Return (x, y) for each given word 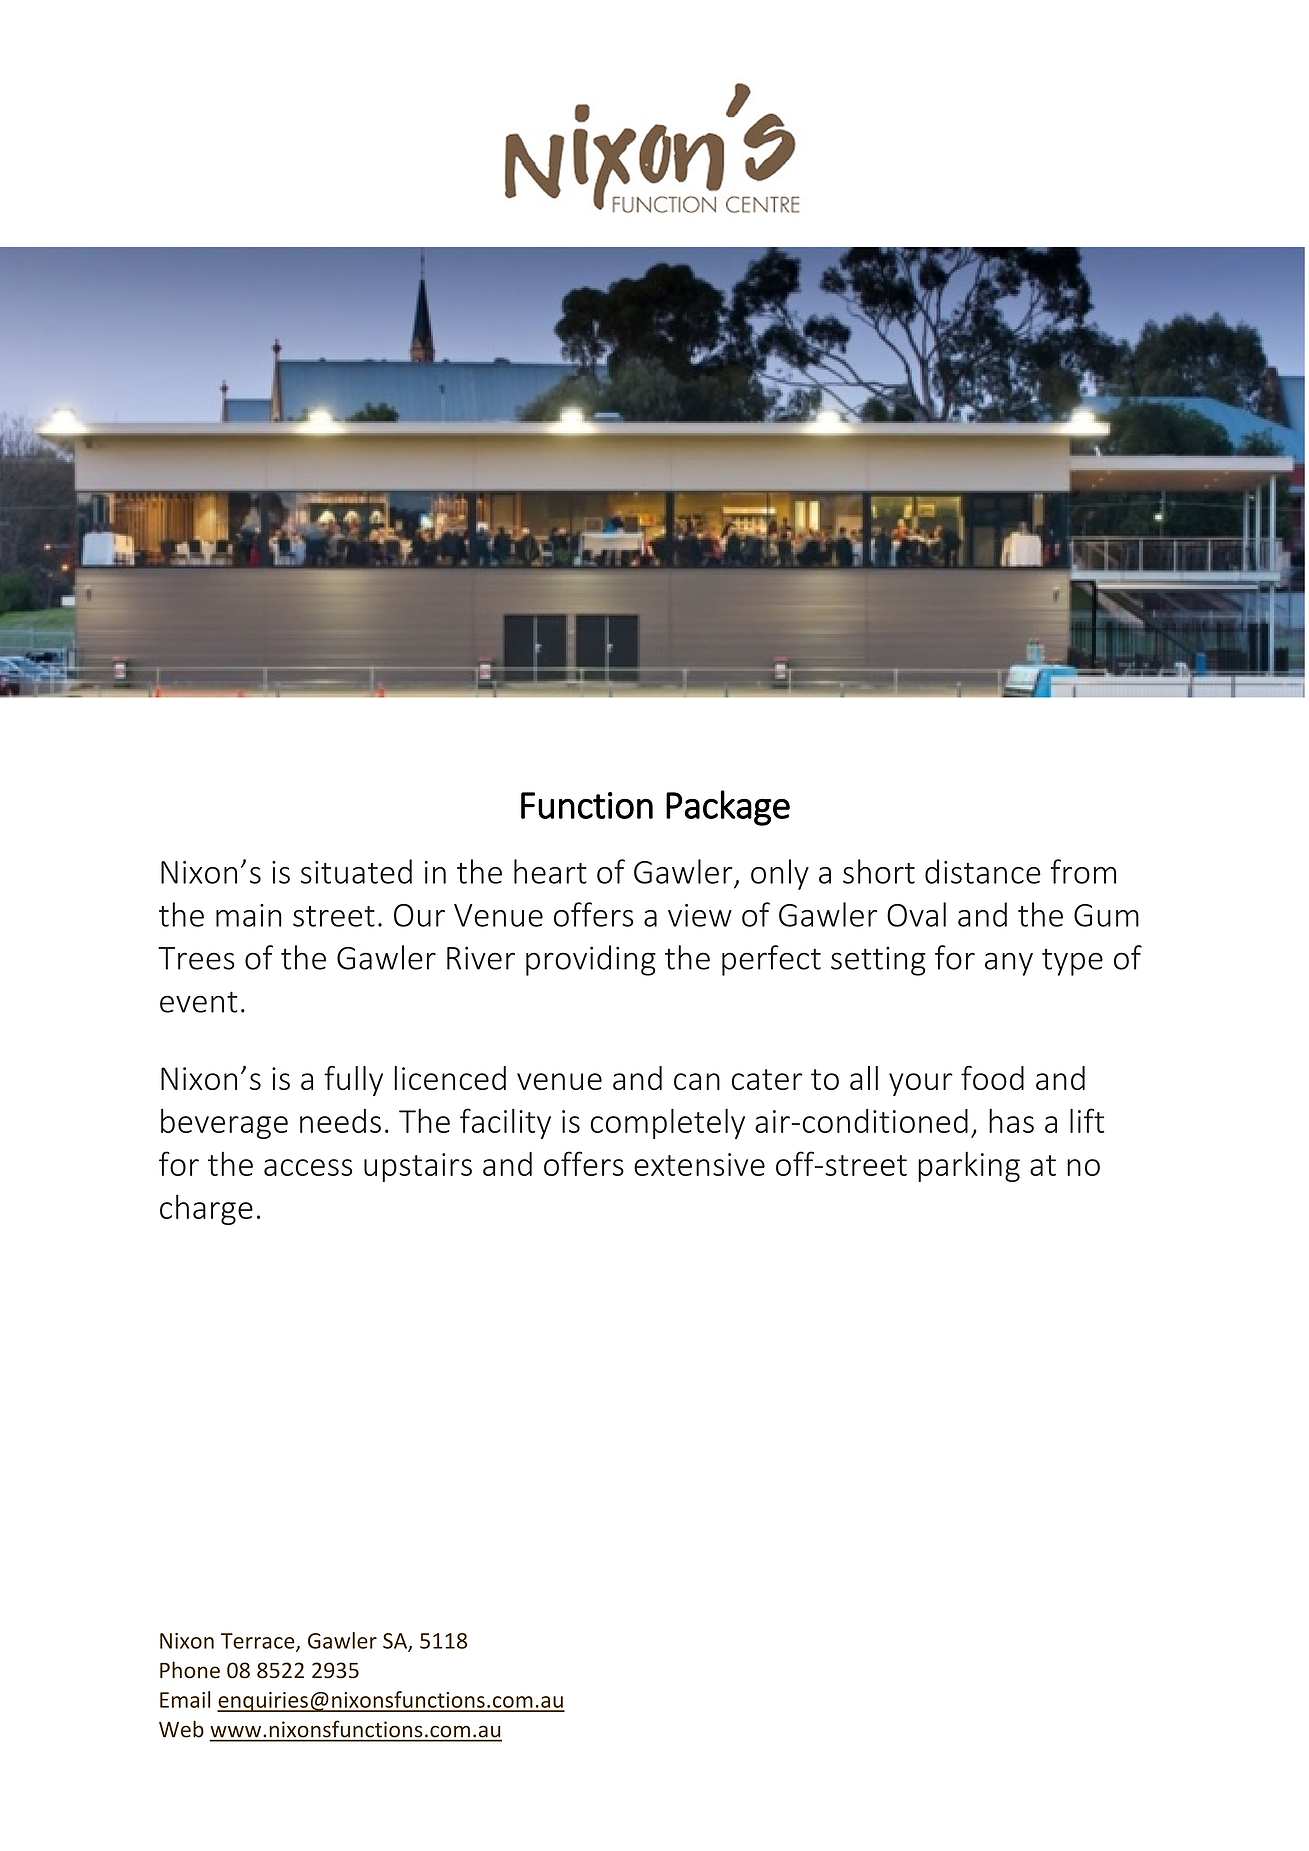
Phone (190, 1670)
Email (185, 1699)
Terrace (259, 1642)
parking (969, 1166)
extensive (699, 1164)
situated (356, 871)
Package (728, 808)
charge (206, 1209)
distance (983, 871)
